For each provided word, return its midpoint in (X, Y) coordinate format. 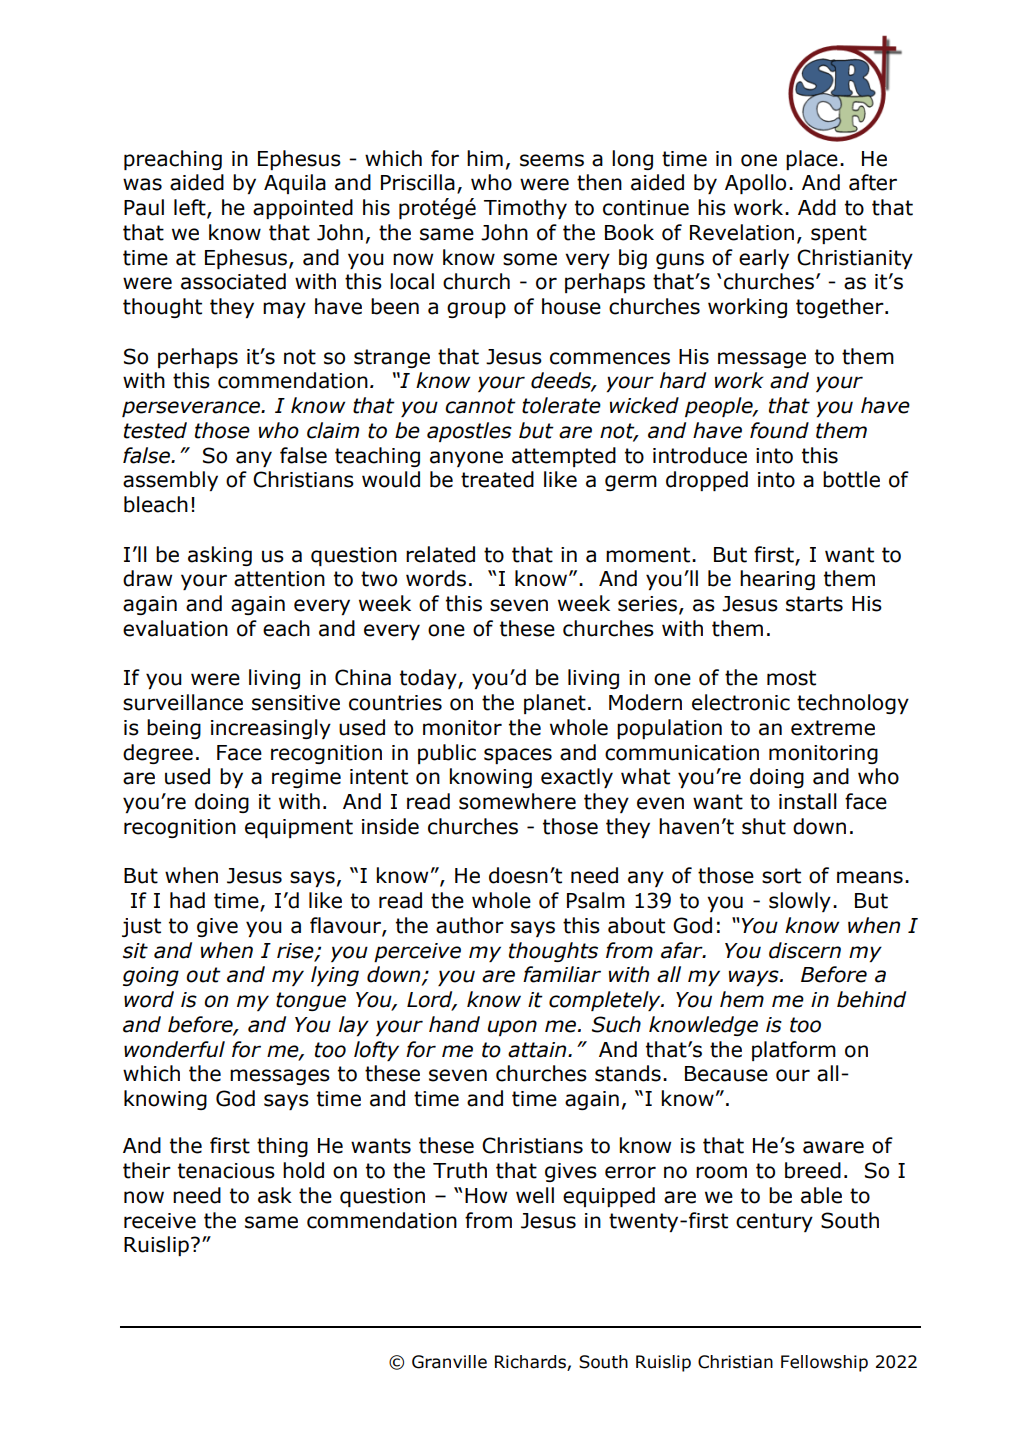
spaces (518, 756)
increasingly (271, 729)
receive (160, 1221)
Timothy (525, 209)
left (191, 208)
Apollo (755, 184)
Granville (449, 1362)
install (808, 801)
